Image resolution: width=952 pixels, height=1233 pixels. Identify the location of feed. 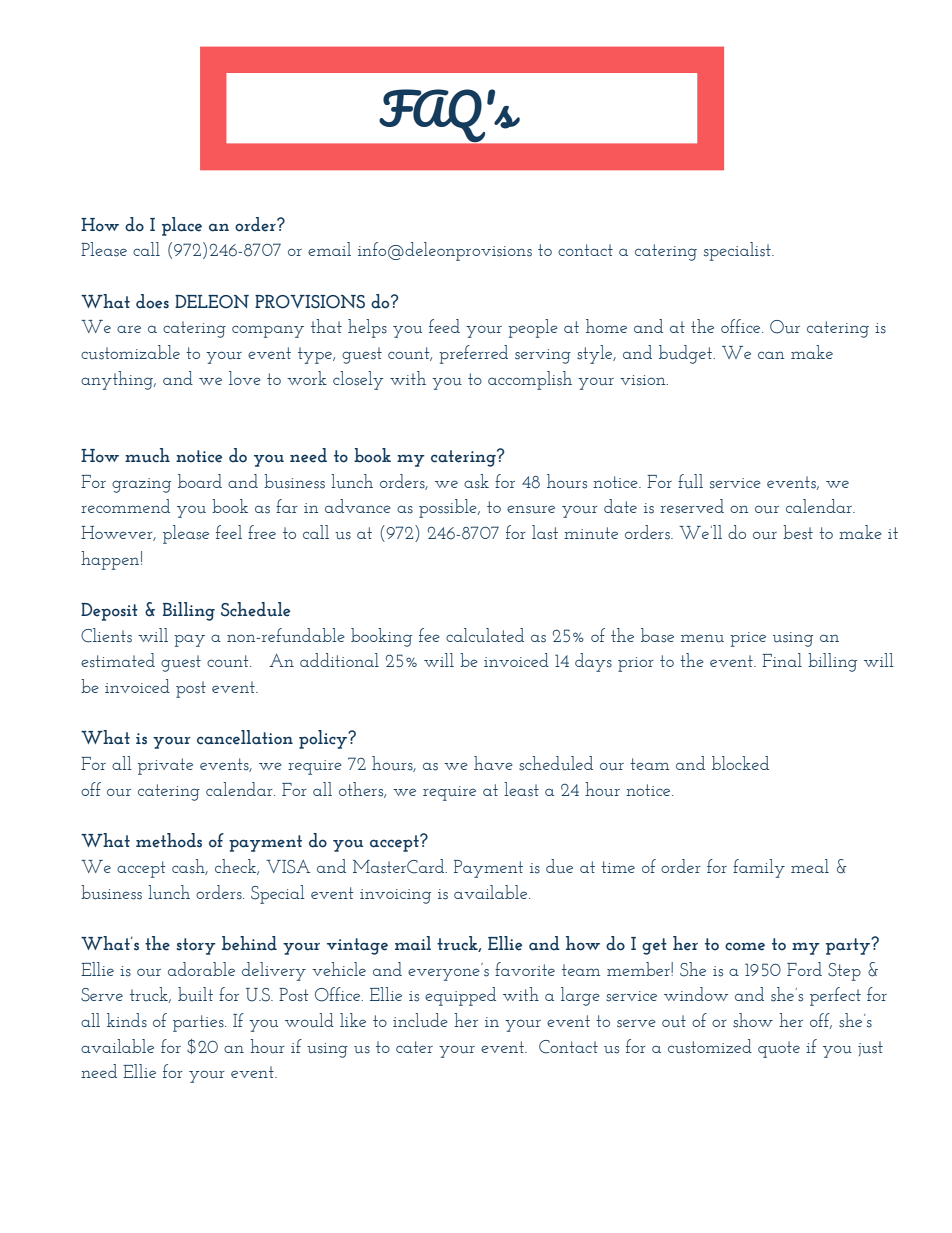
(444, 326).
